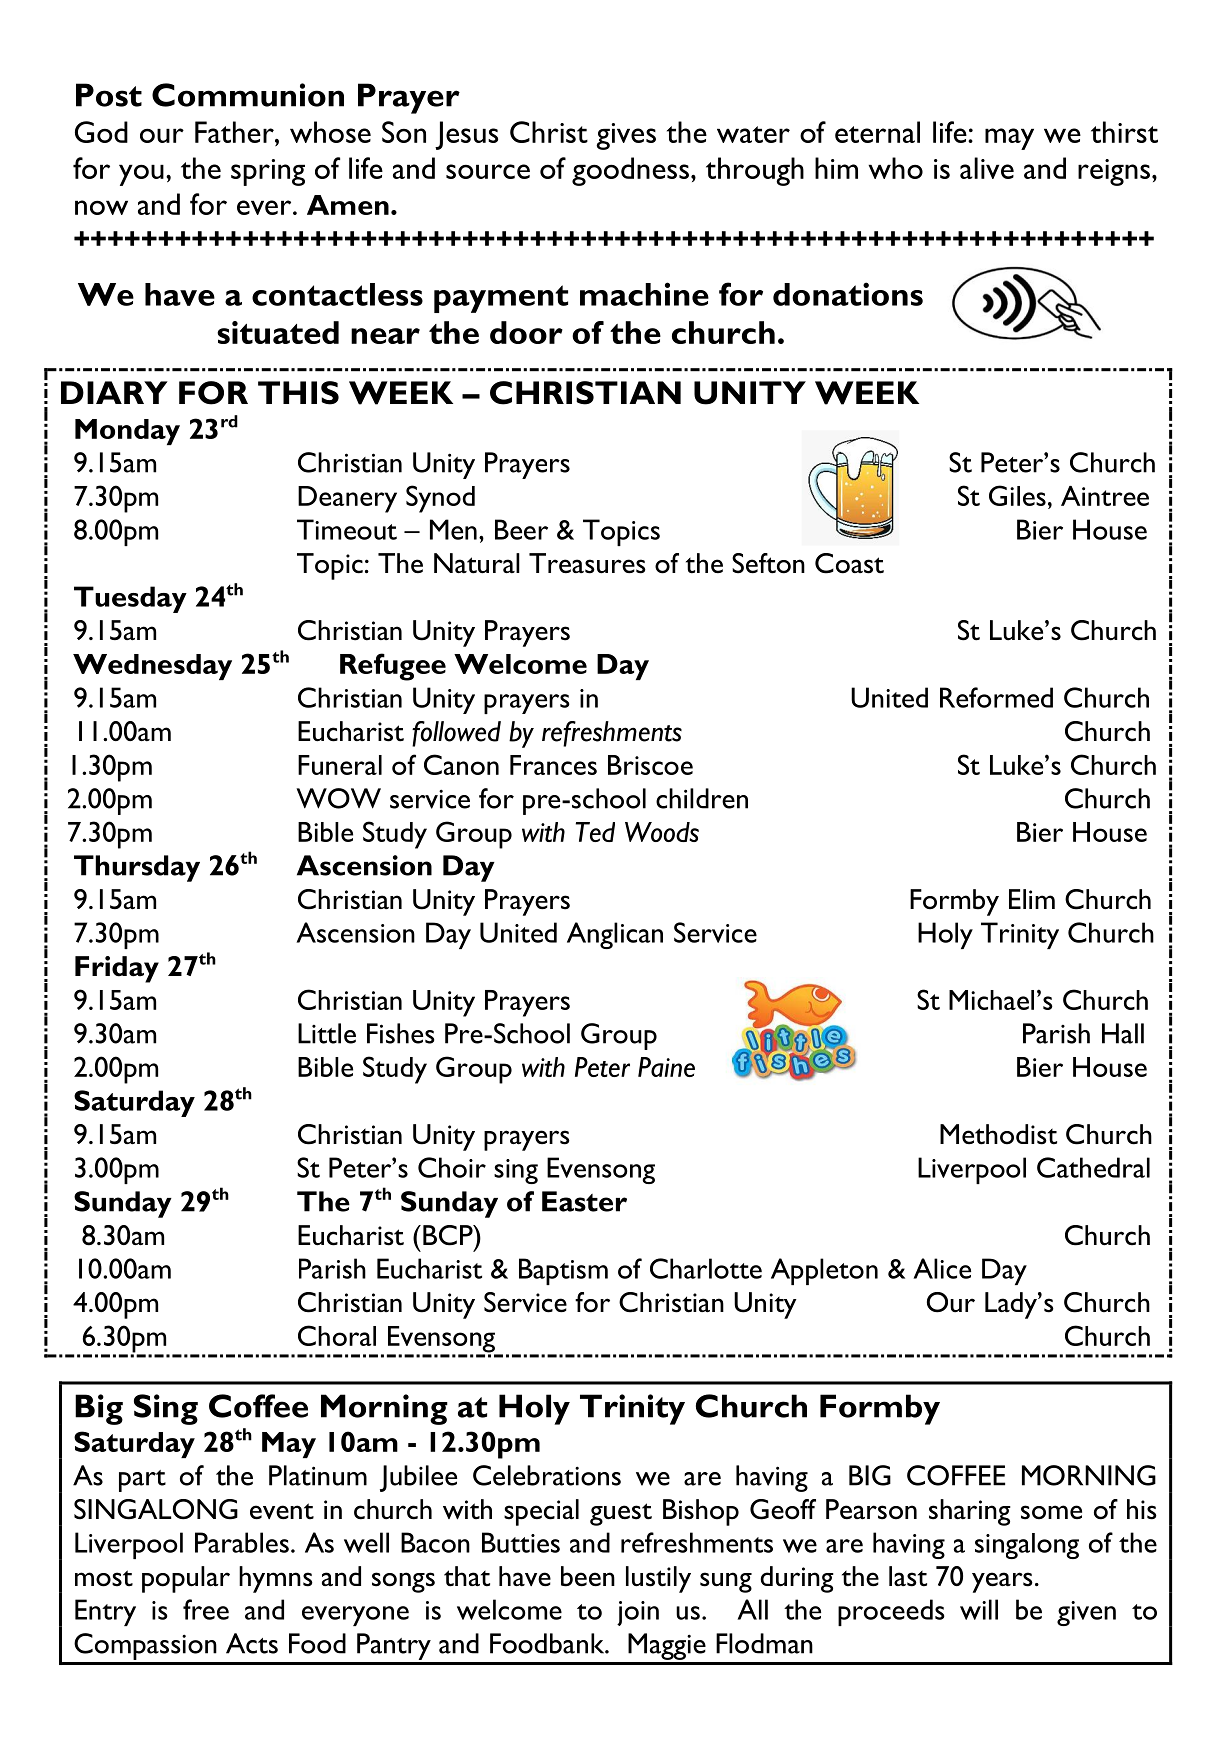 The width and height of the document is (1231, 1742). Describe the element at coordinates (996, 697) in the document. I see `Reformed` at that location.
